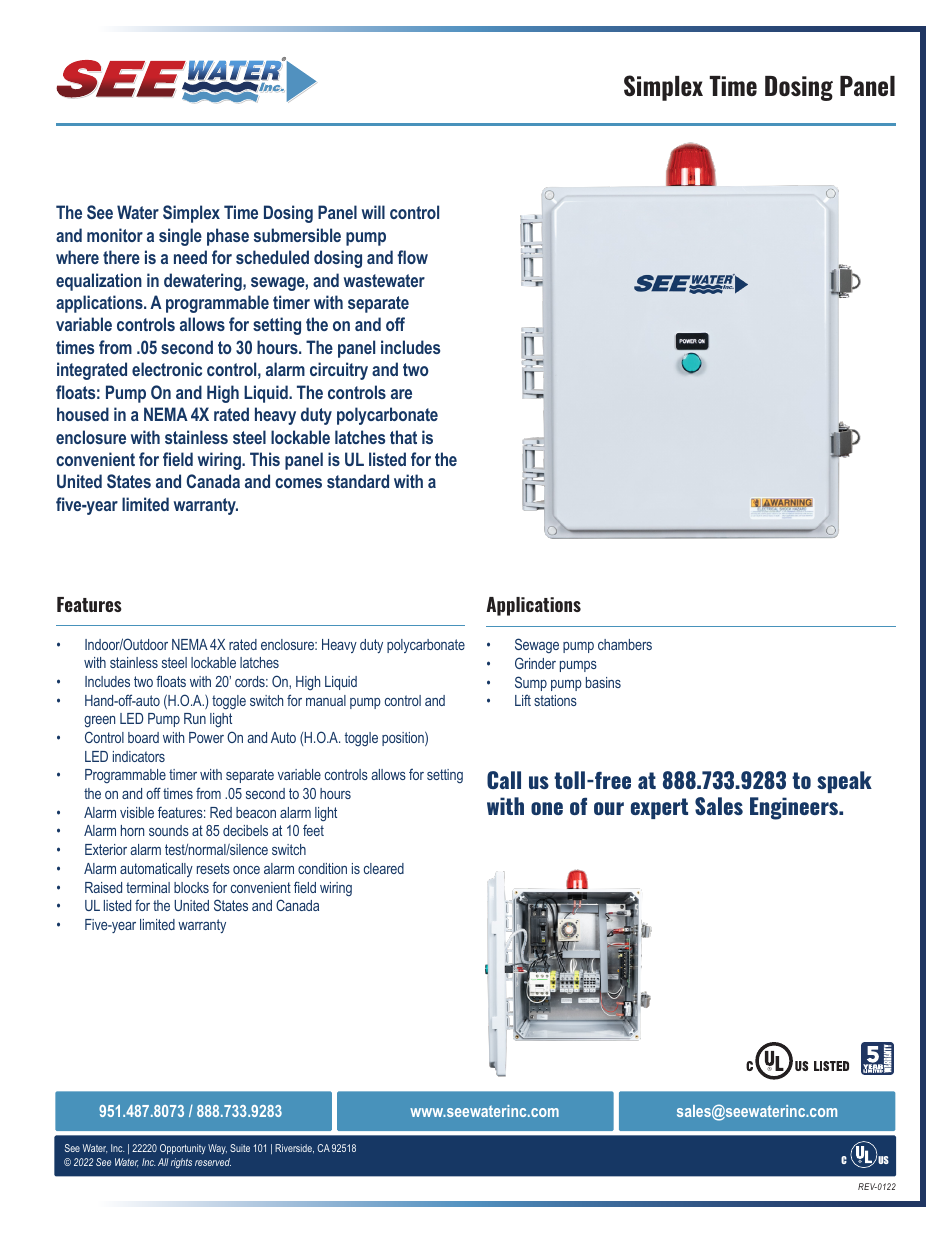  I want to click on single, so click(180, 237).
